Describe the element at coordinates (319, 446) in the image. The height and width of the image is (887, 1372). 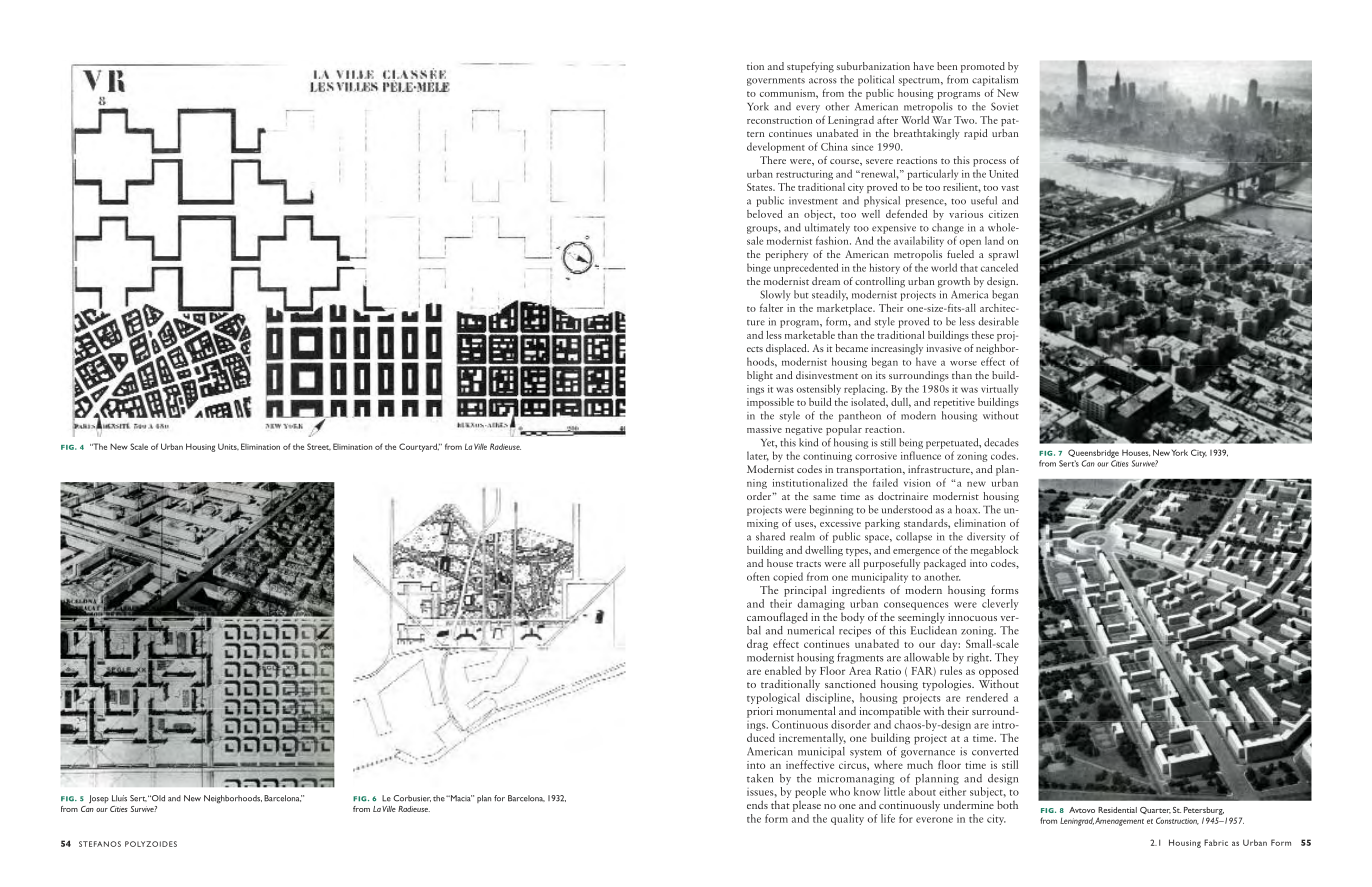
I see `street` at that location.
